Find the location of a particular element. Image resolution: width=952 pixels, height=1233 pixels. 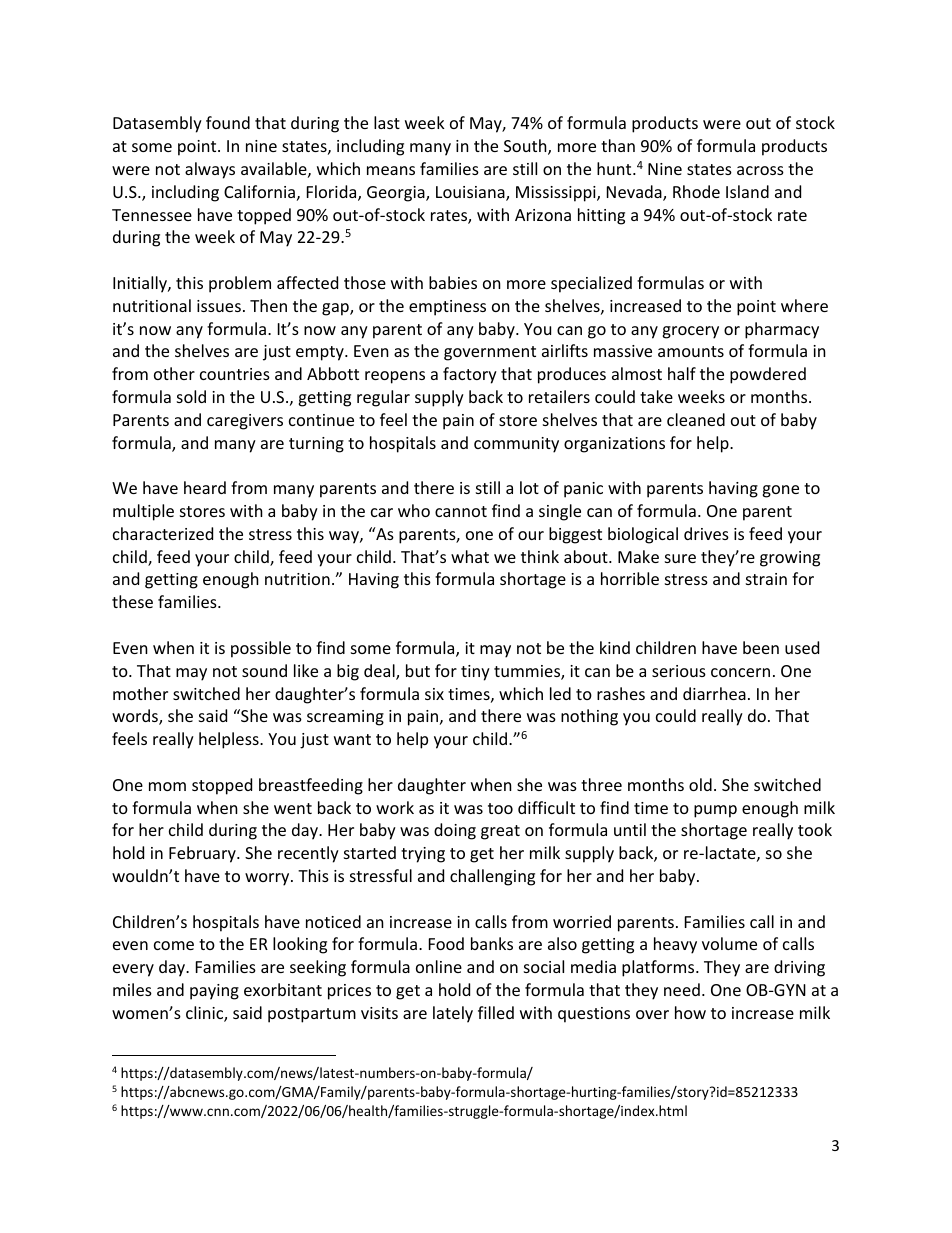

filled is located at coordinates (496, 1012).
